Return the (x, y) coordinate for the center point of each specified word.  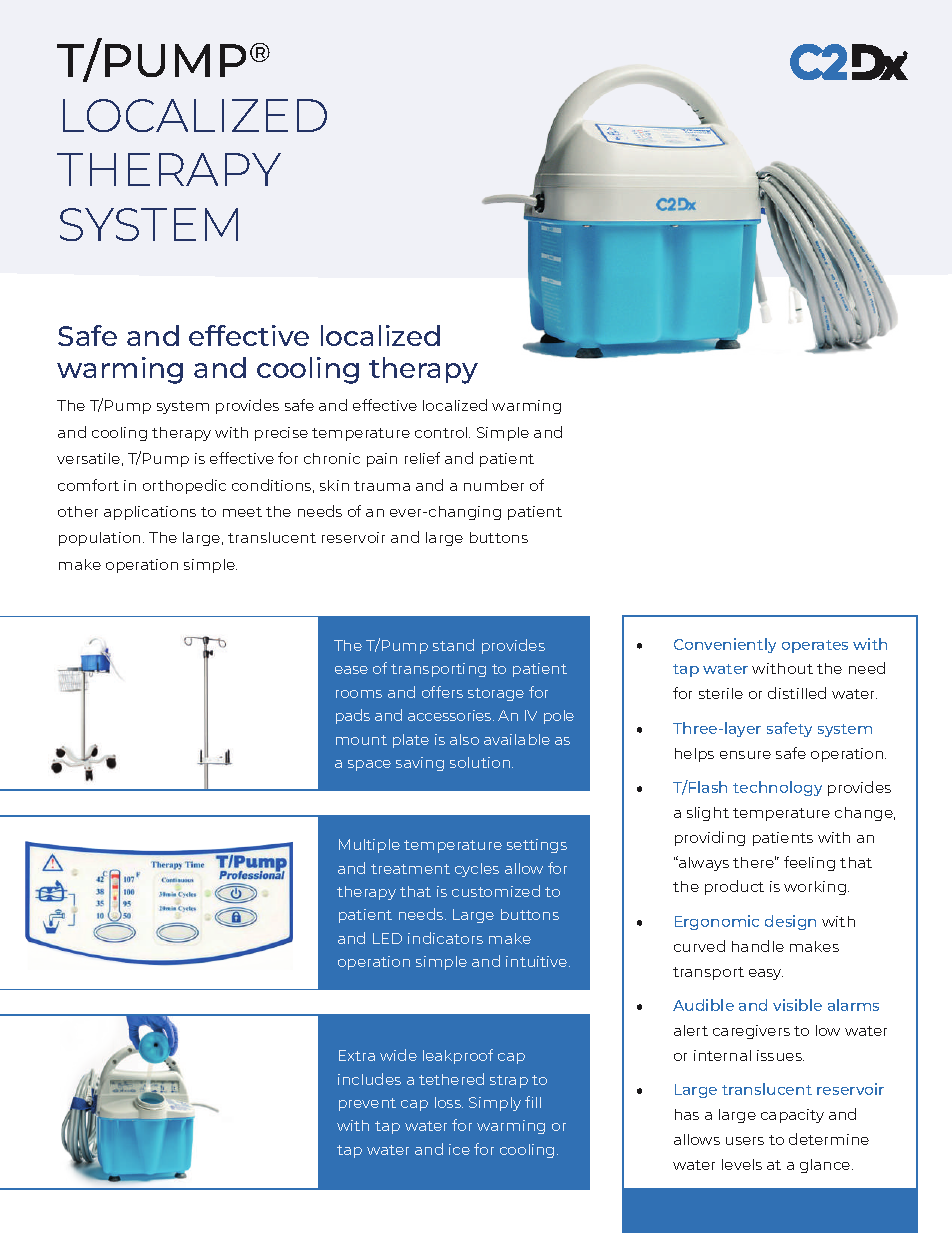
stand (453, 645)
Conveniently (725, 645)
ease (351, 670)
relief (422, 458)
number (494, 485)
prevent (367, 1104)
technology (777, 788)
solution (480, 762)
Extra (357, 1055)
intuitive (538, 961)
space (369, 765)
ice (459, 1149)
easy (766, 974)
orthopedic (184, 486)
